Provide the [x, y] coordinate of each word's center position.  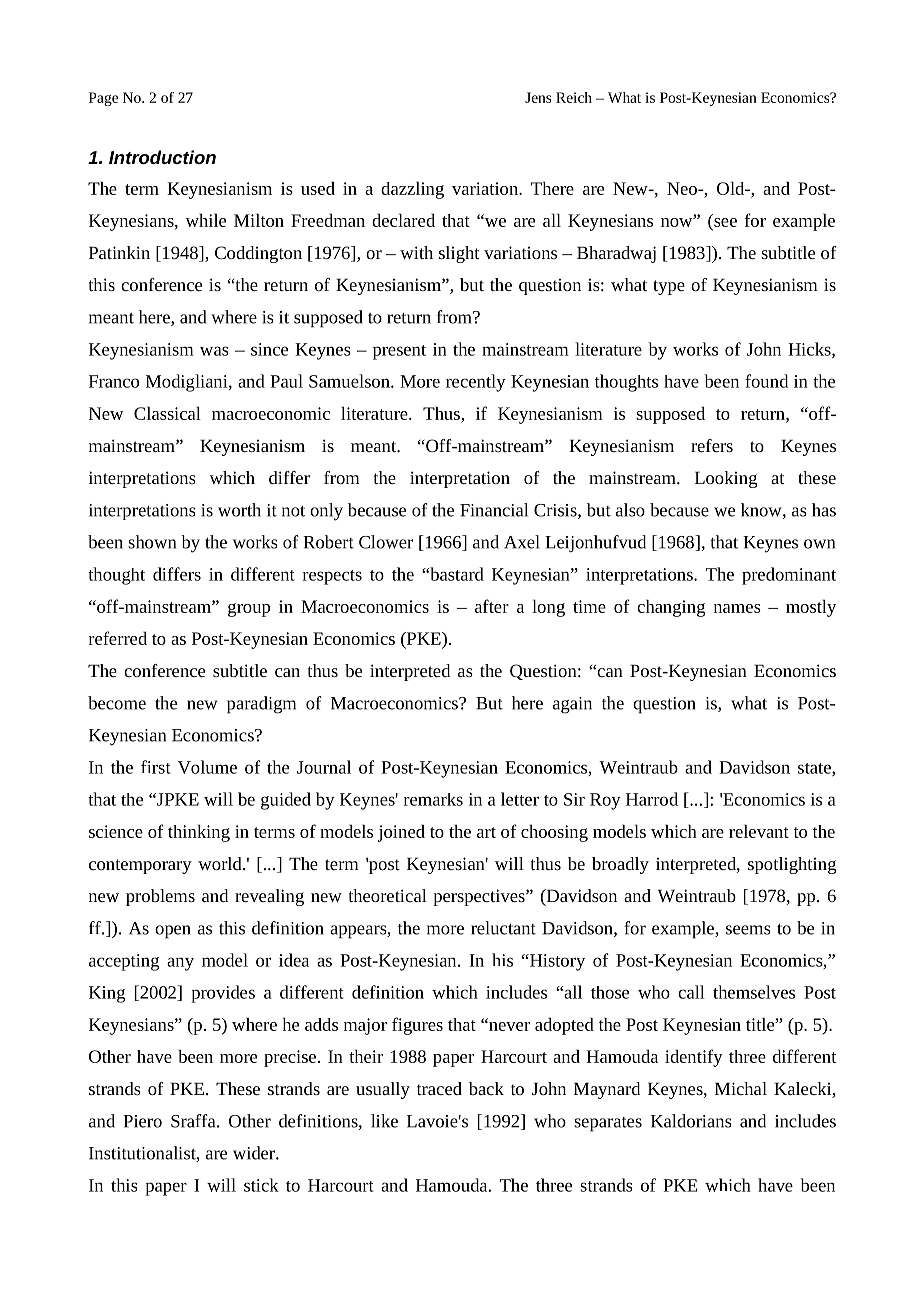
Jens [538, 97]
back [486, 1088]
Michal [741, 1088]
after [492, 606]
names [737, 608]
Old [732, 188]
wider [255, 1153]
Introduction [162, 157]
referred [118, 638]
